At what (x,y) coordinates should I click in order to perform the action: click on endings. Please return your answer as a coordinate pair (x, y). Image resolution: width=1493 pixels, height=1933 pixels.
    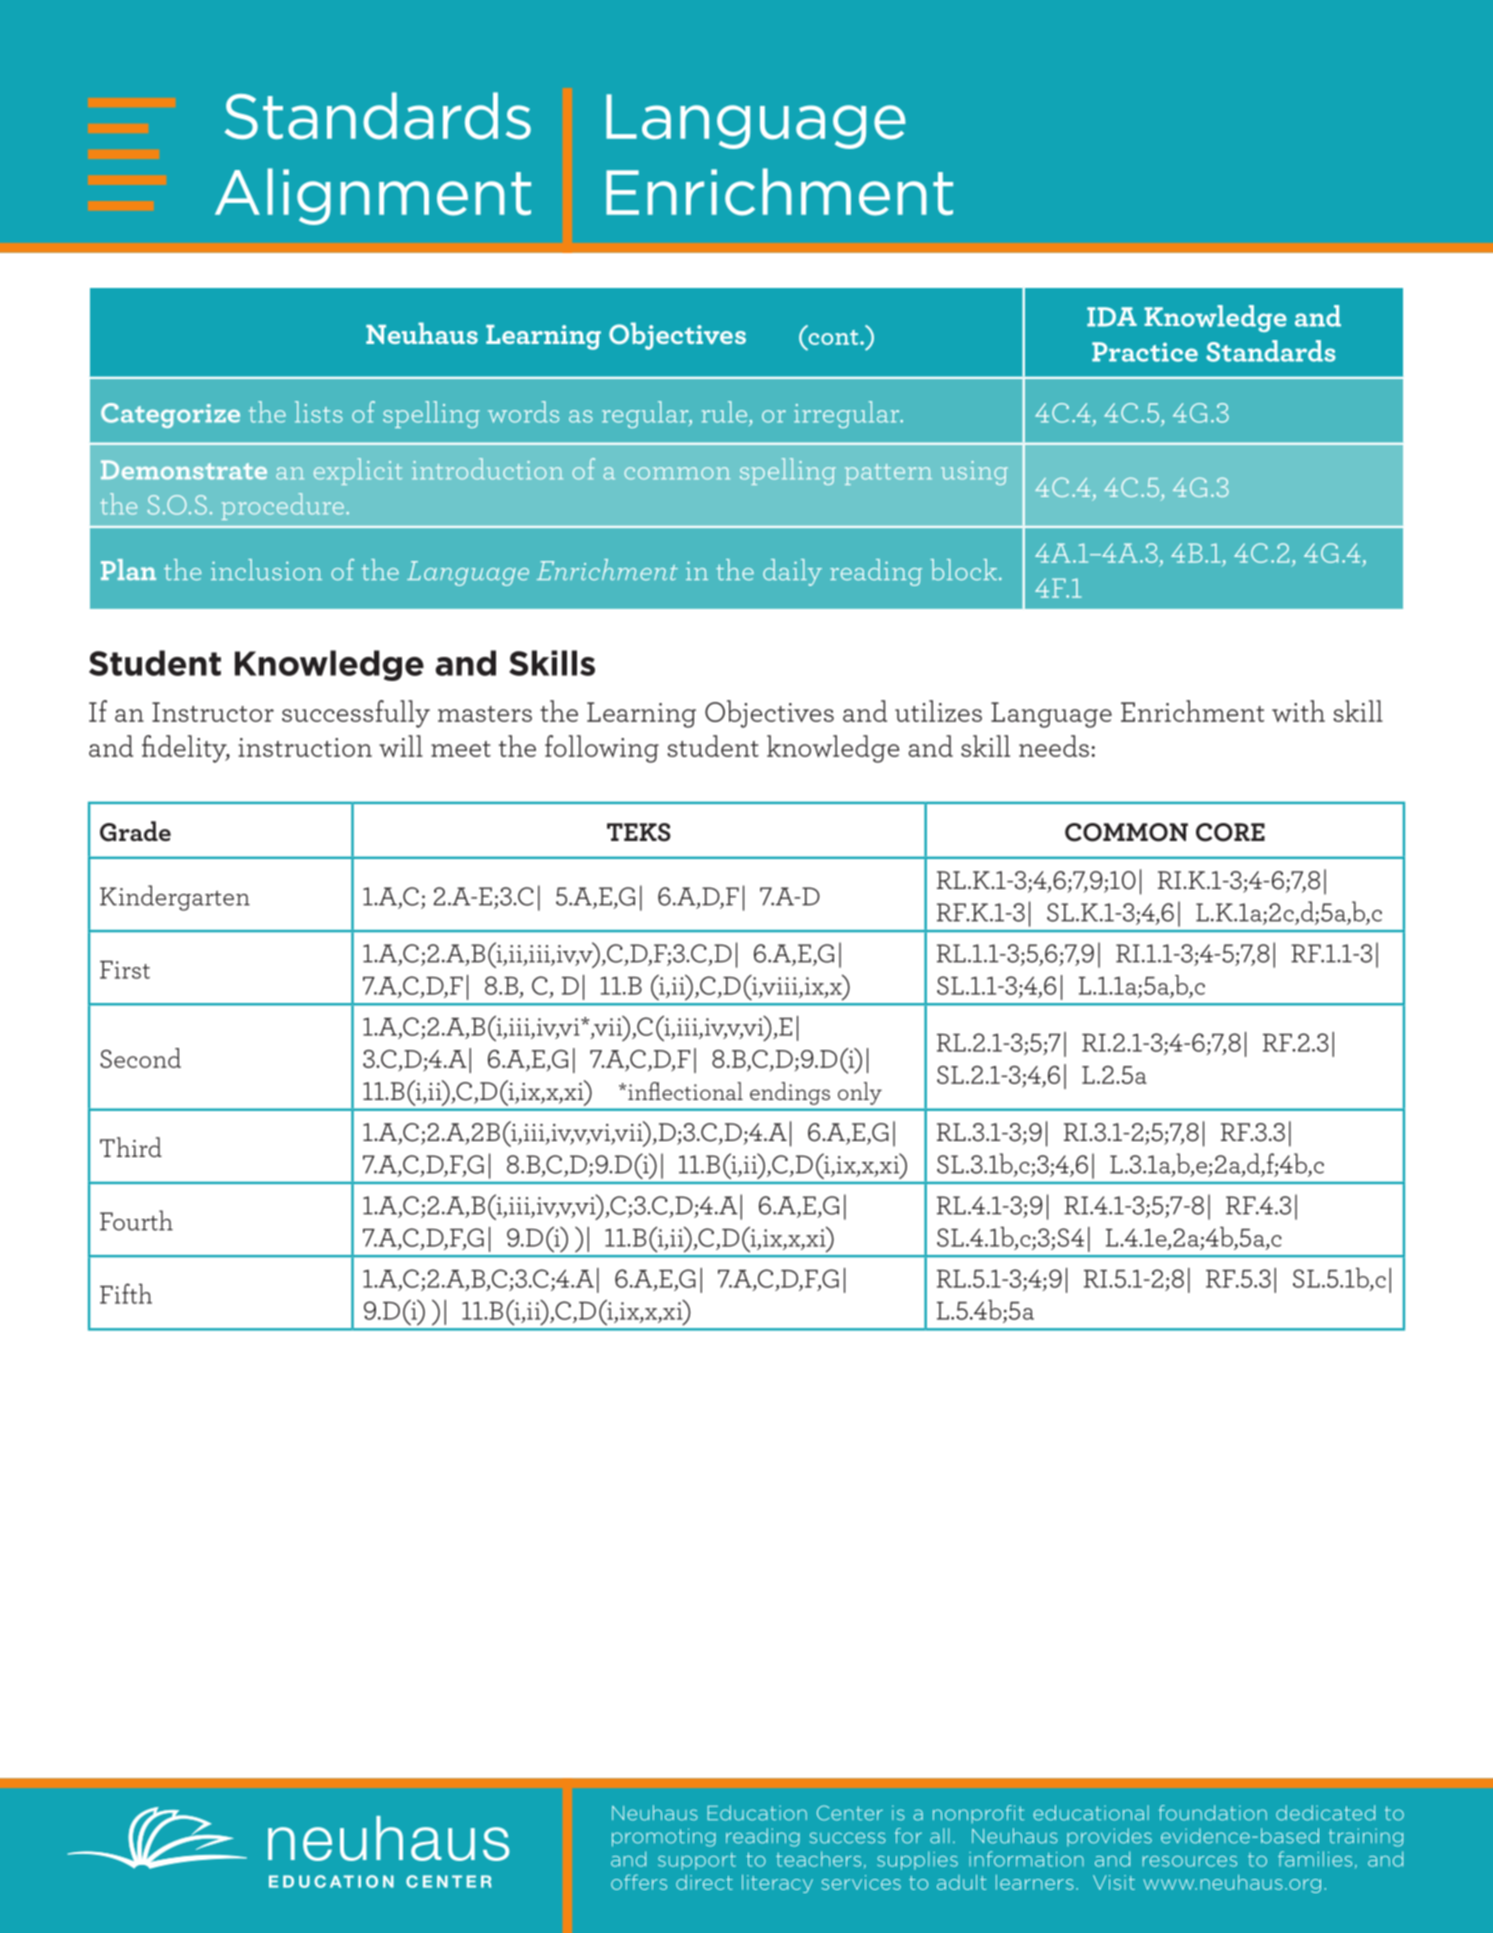
    Looking at the image, I should click on (790, 1093).
